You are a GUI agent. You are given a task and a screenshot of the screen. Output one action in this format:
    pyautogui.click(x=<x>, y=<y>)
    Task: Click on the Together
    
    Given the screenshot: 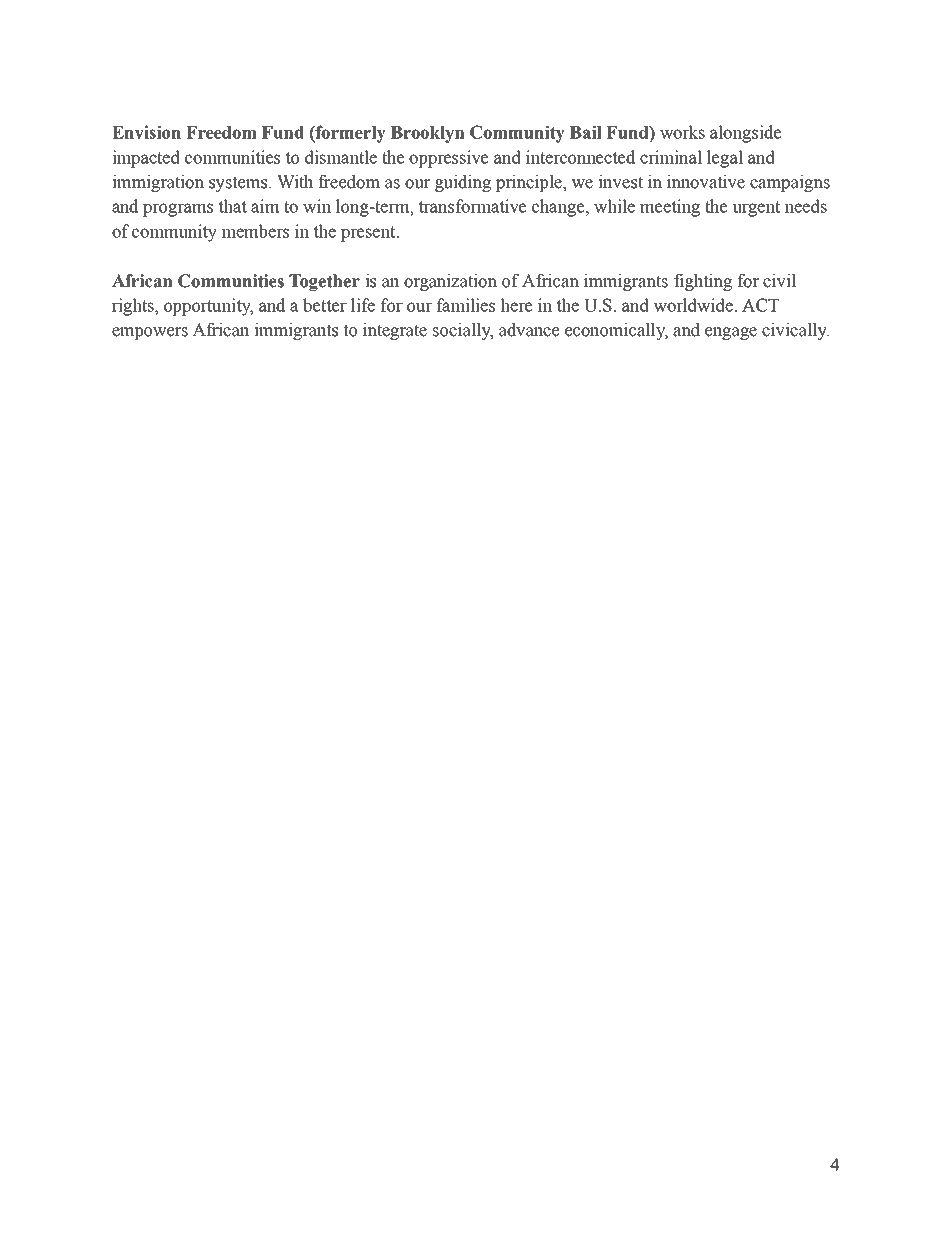 What is the action you would take?
    pyautogui.click(x=324, y=282)
